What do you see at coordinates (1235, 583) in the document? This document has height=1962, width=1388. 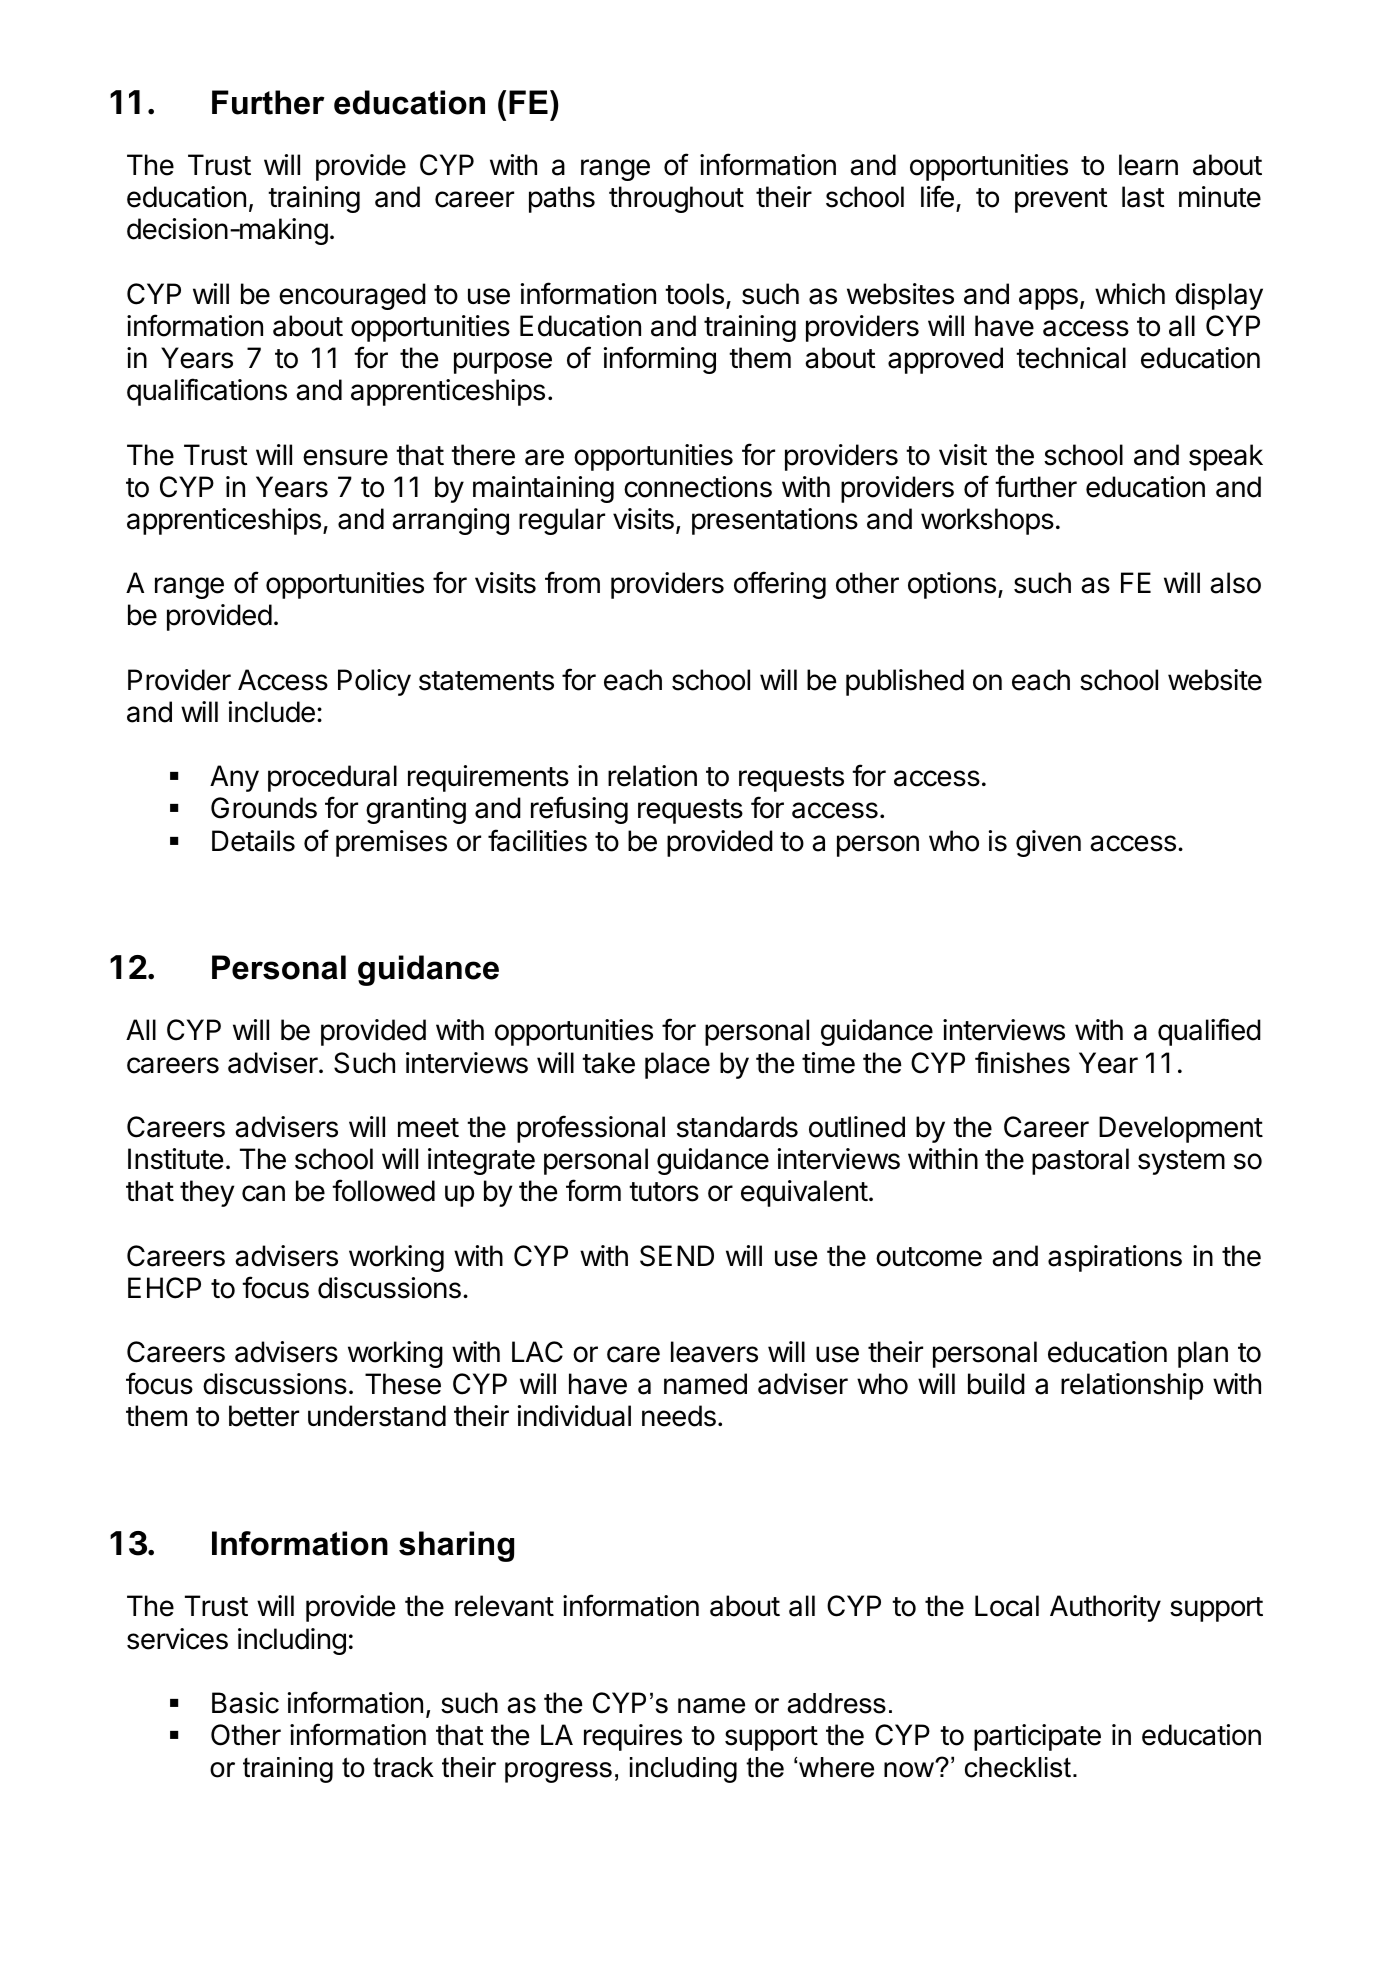 I see `also` at bounding box center [1235, 583].
